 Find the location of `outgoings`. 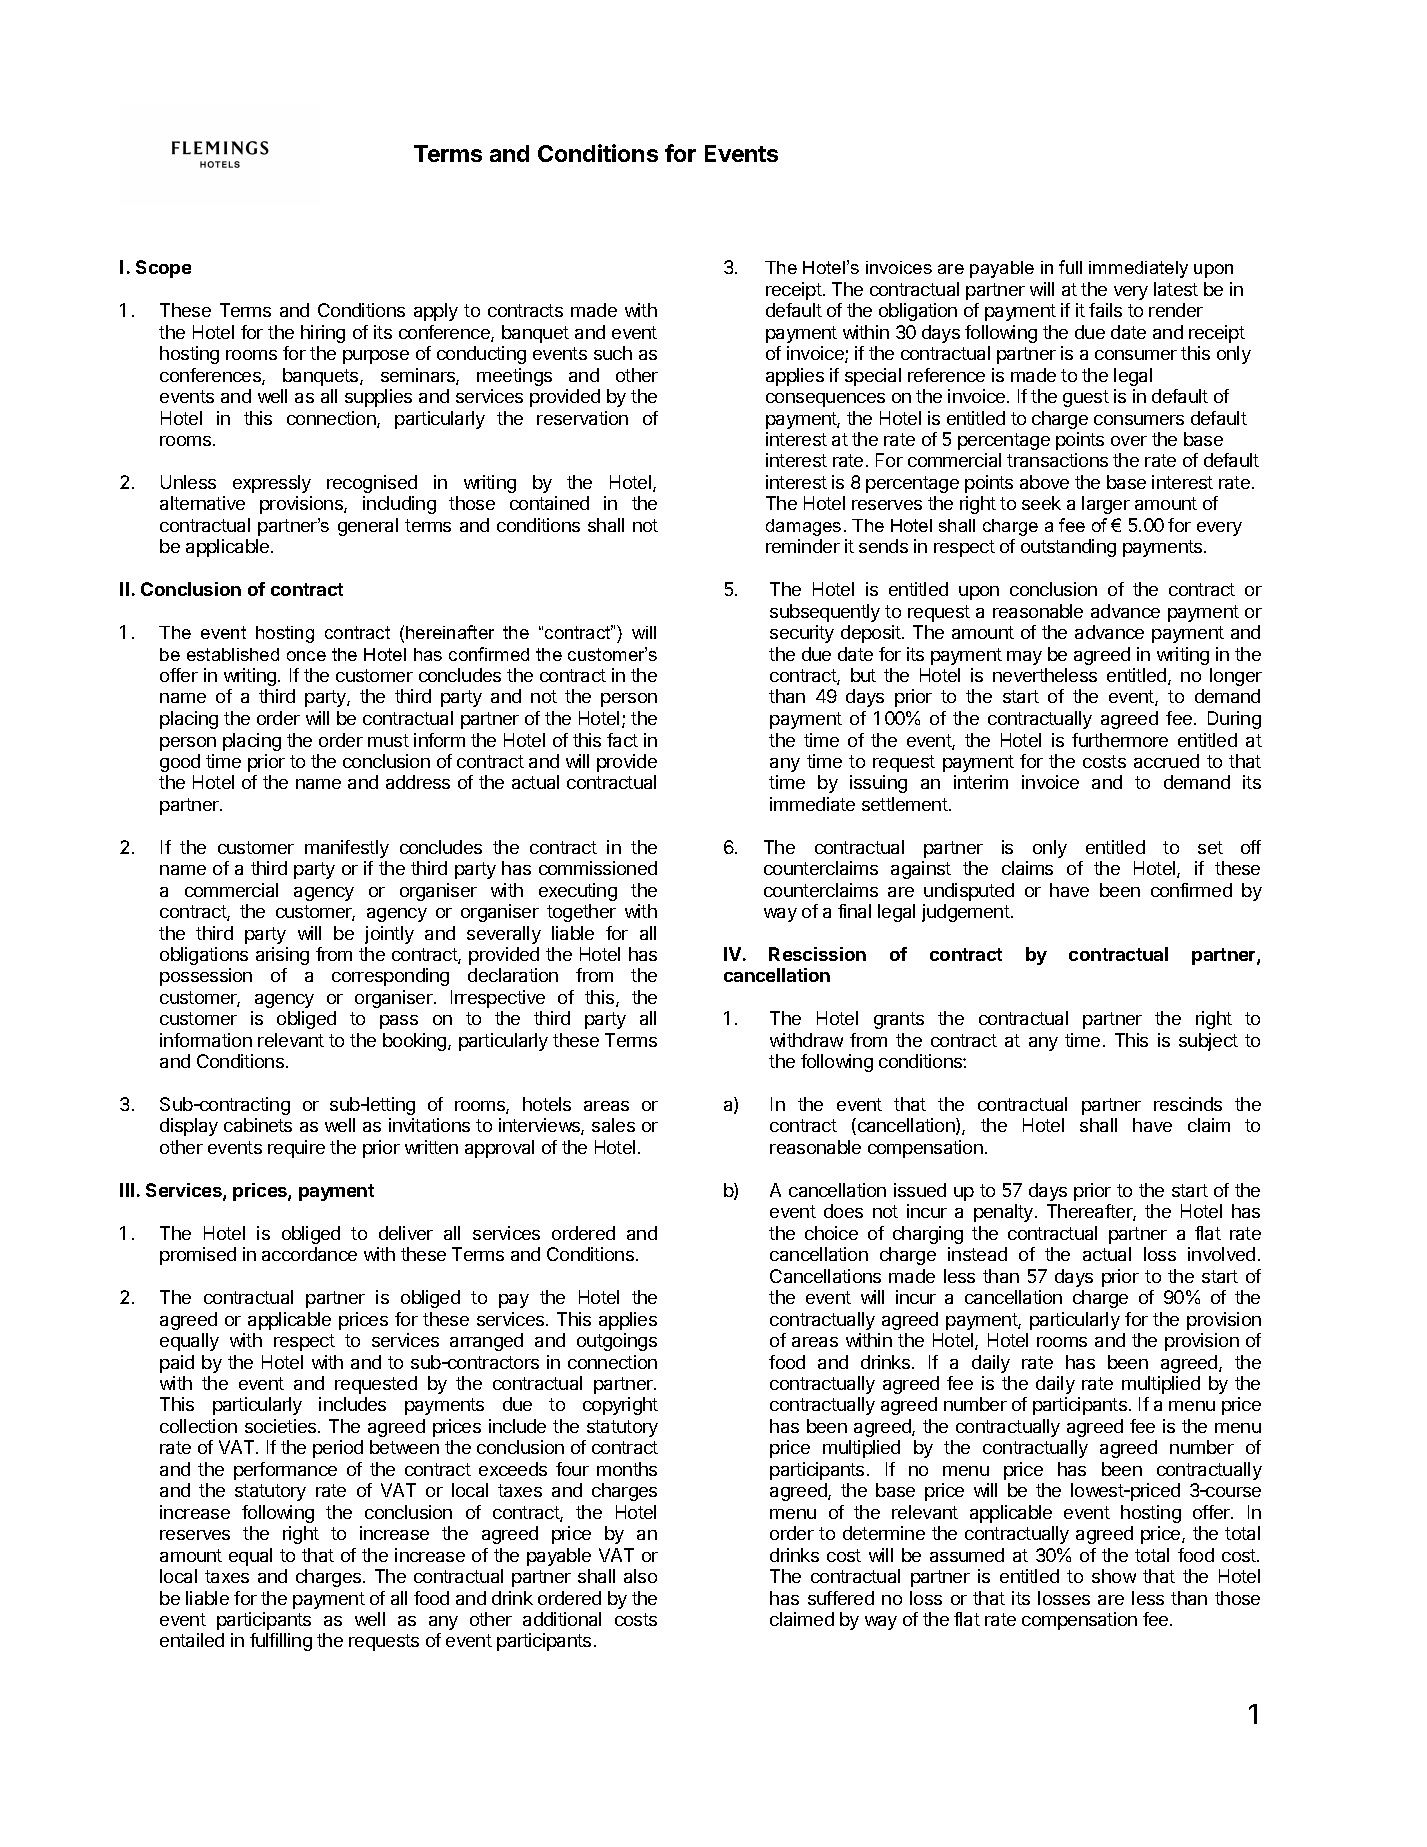

outgoings is located at coordinates (617, 1342).
